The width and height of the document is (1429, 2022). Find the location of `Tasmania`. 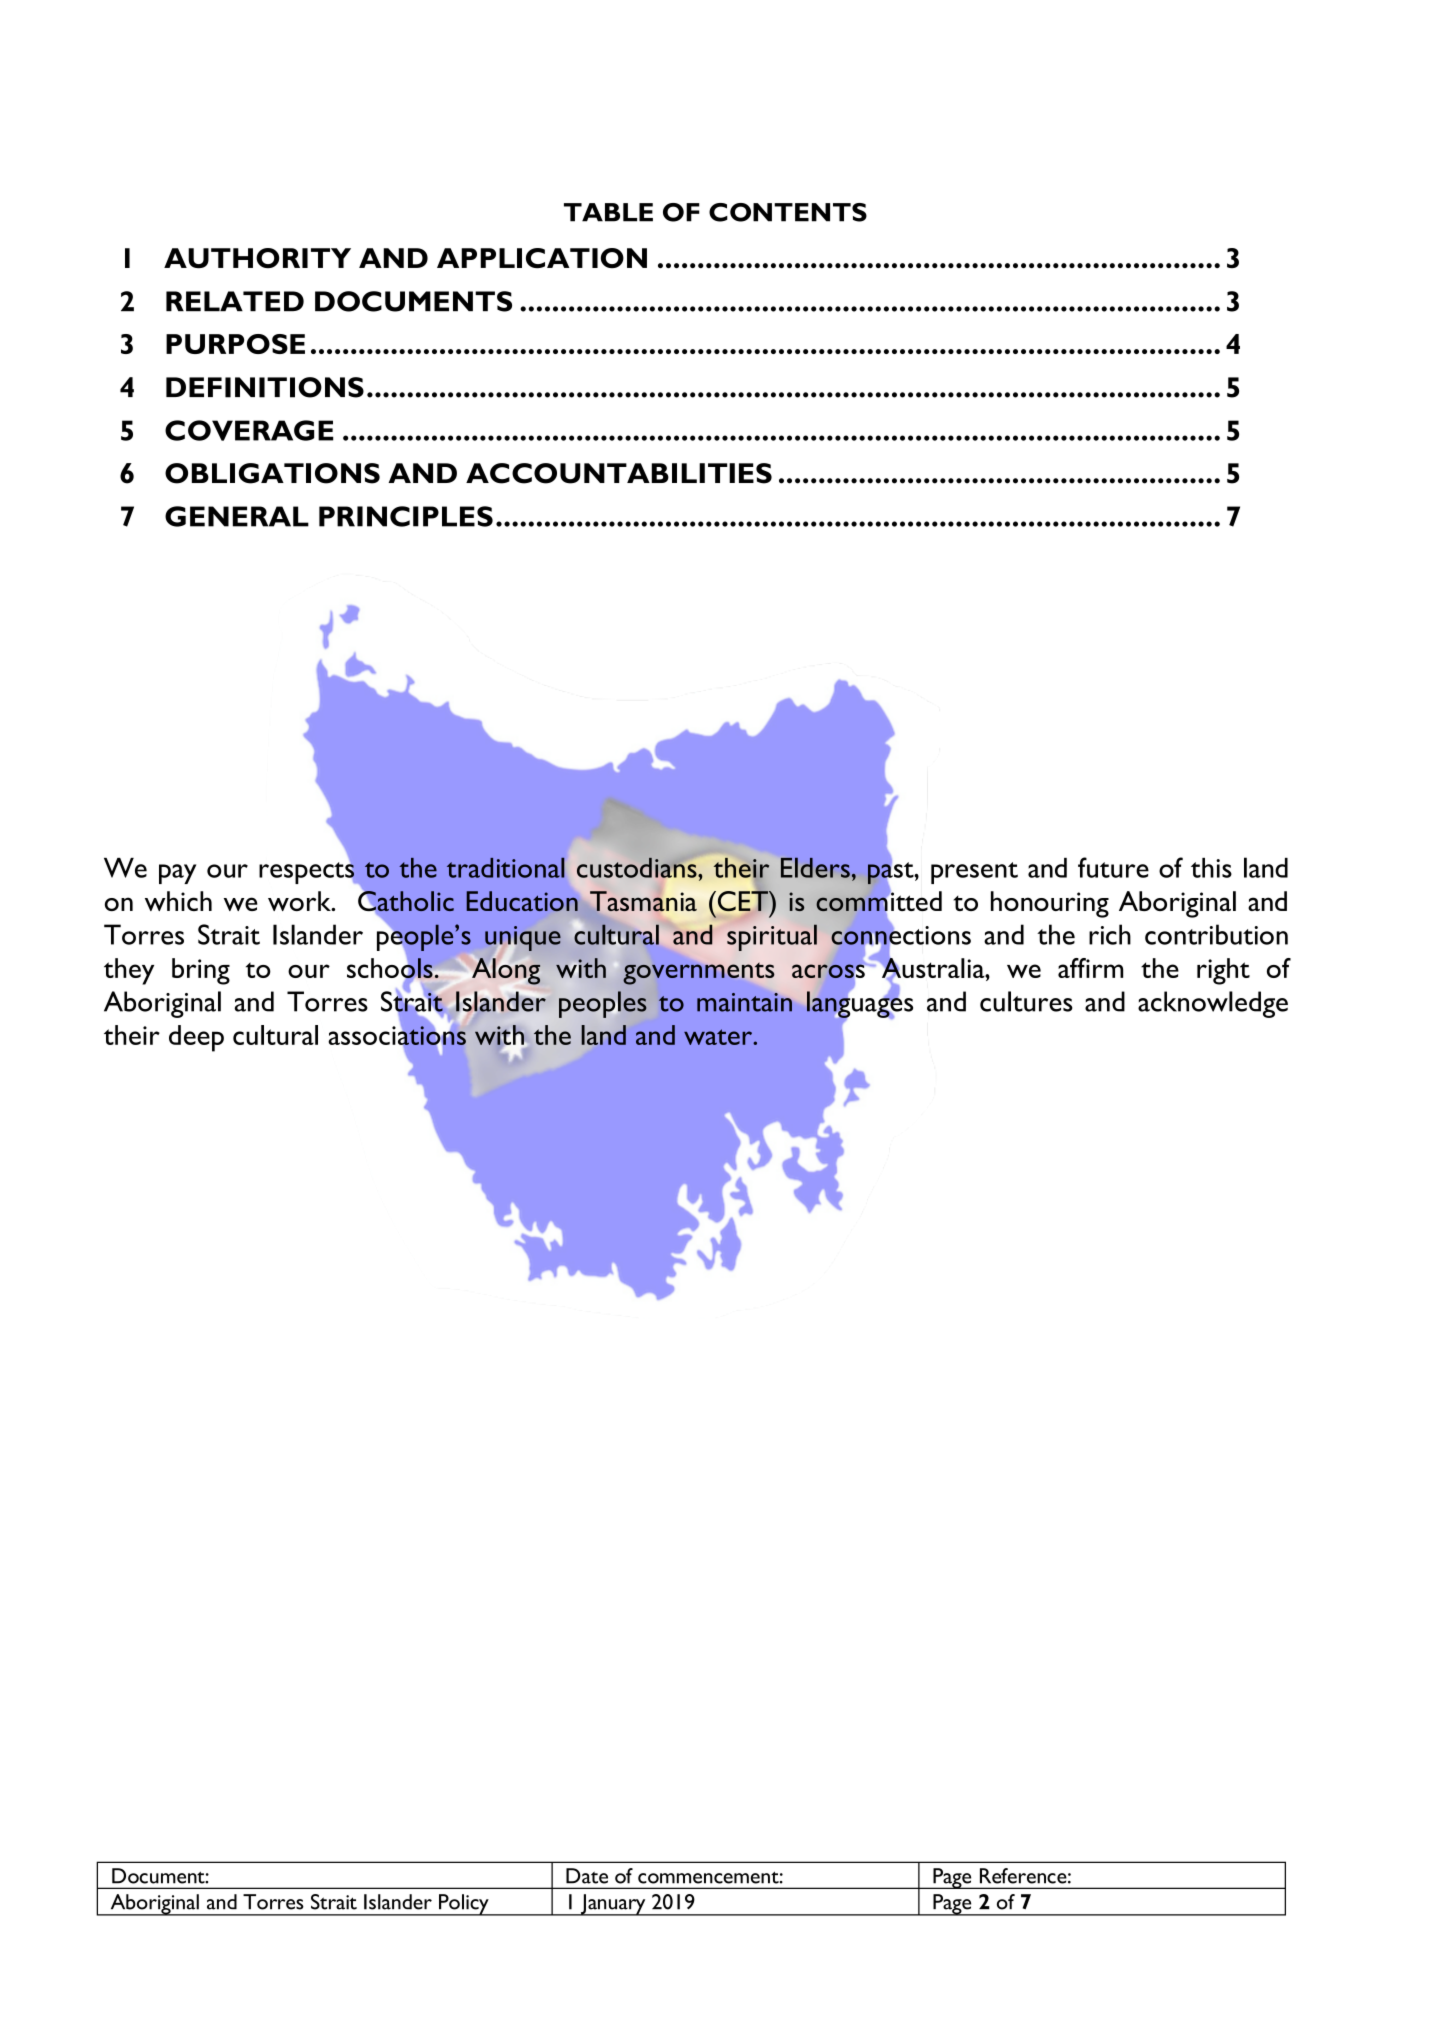

Tasmania is located at coordinates (643, 901).
